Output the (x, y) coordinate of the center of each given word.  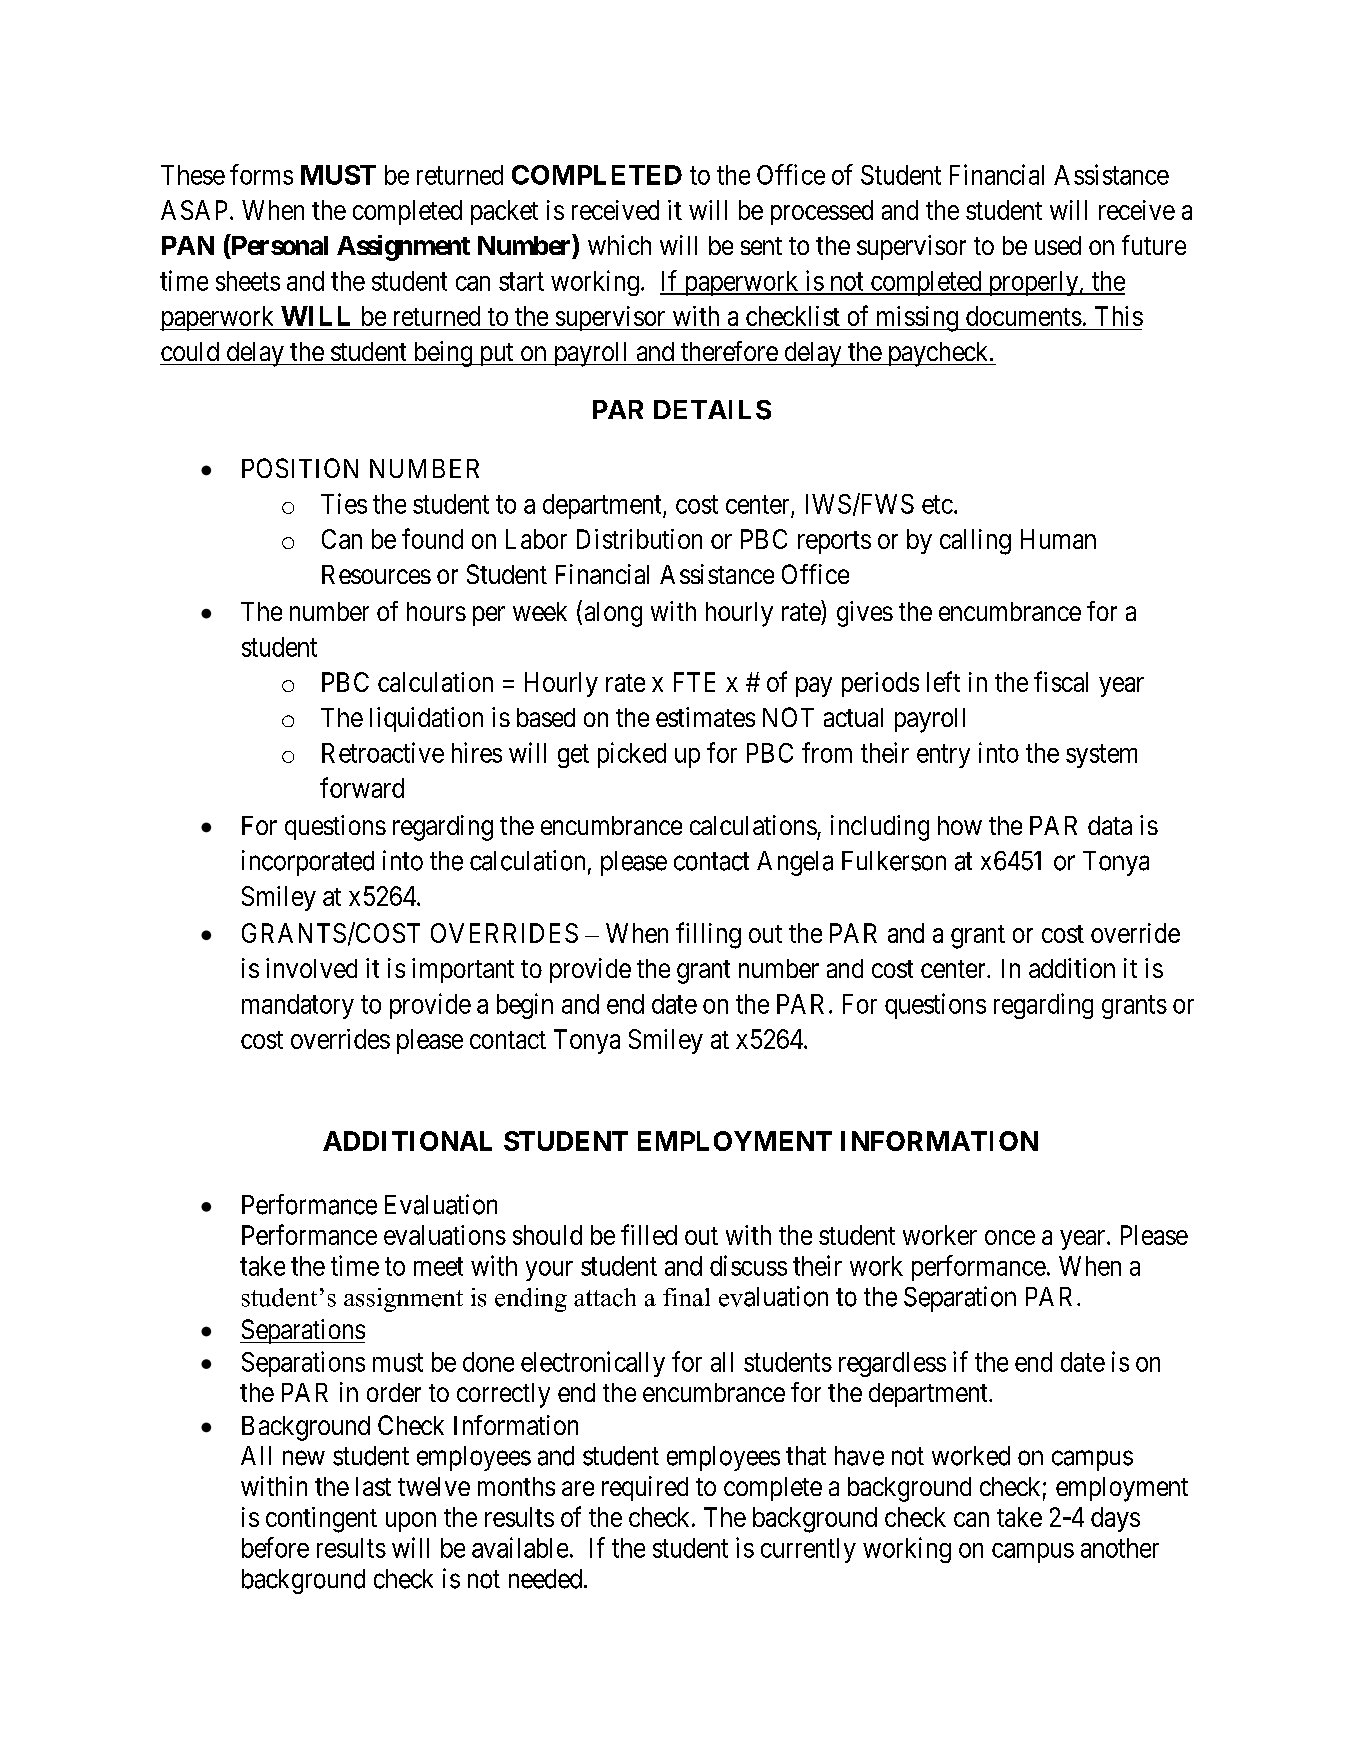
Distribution (639, 539)
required (645, 1488)
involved (311, 968)
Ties (344, 503)
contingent (321, 1520)
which (619, 245)
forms (261, 174)
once (1010, 1237)
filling (708, 935)
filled (649, 1234)
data (1110, 825)
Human (1058, 539)
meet (438, 1267)
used (1058, 245)
